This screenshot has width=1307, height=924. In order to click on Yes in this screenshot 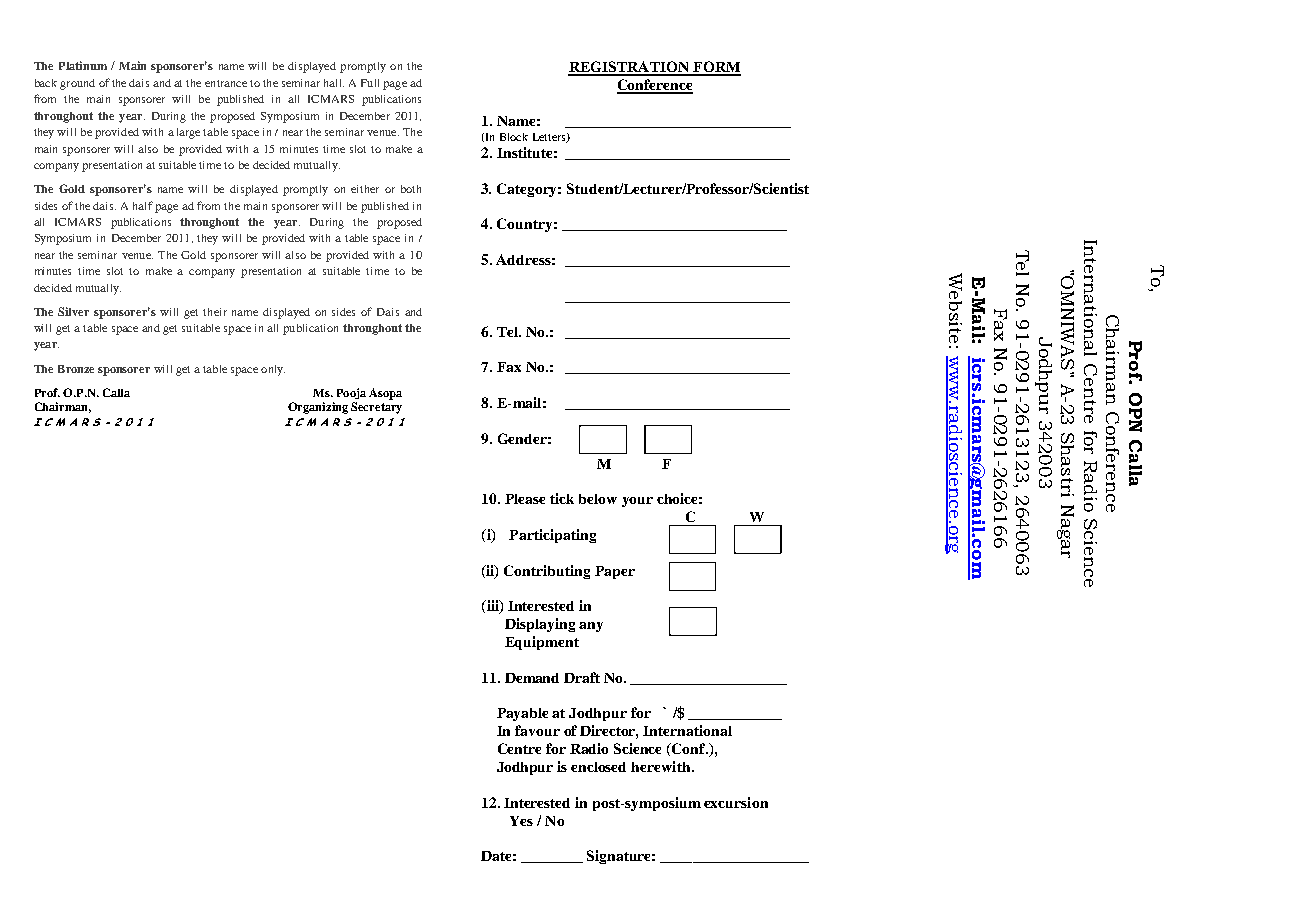, I will do `click(521, 821)`.
